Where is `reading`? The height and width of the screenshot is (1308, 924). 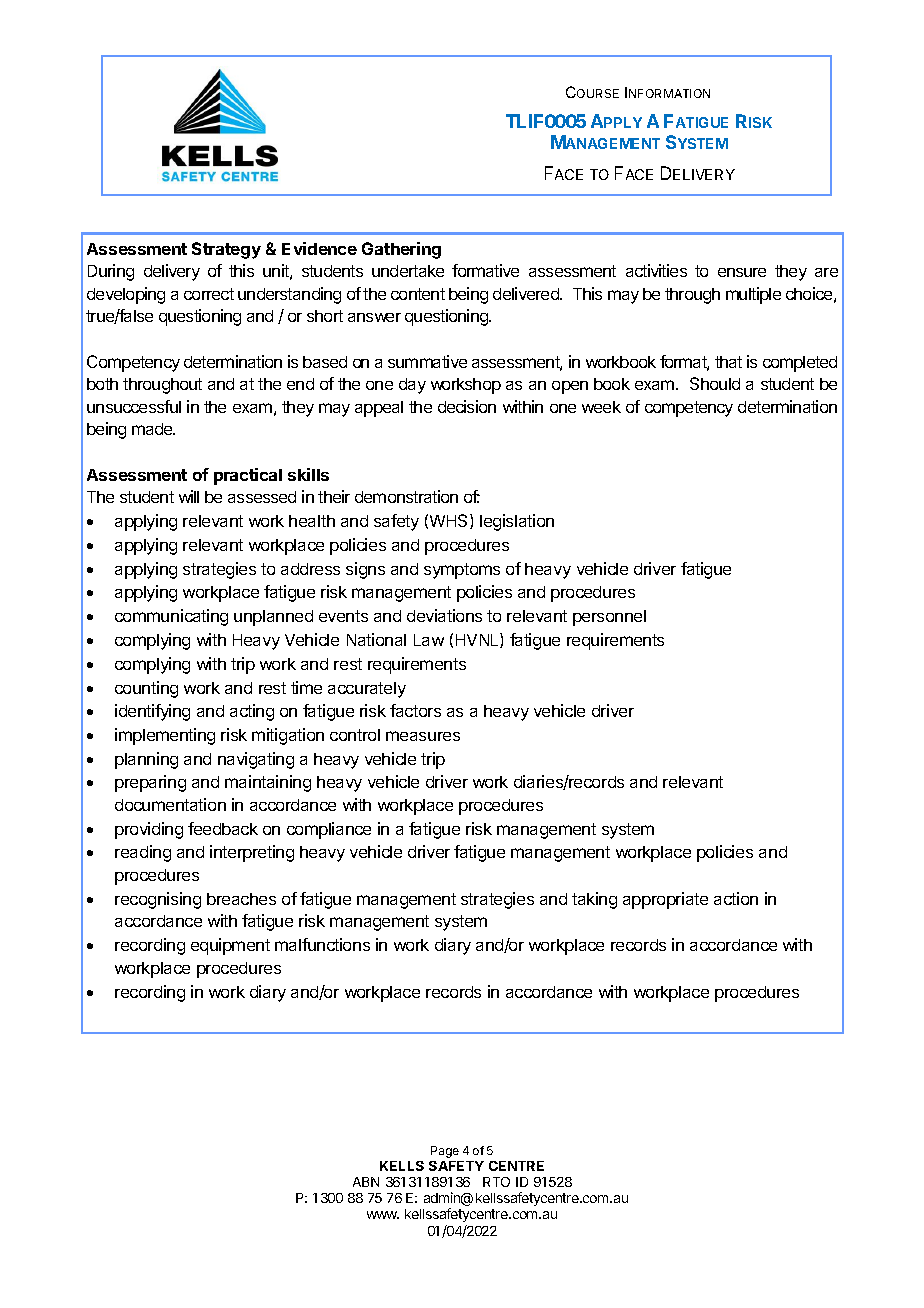 reading is located at coordinates (143, 853).
